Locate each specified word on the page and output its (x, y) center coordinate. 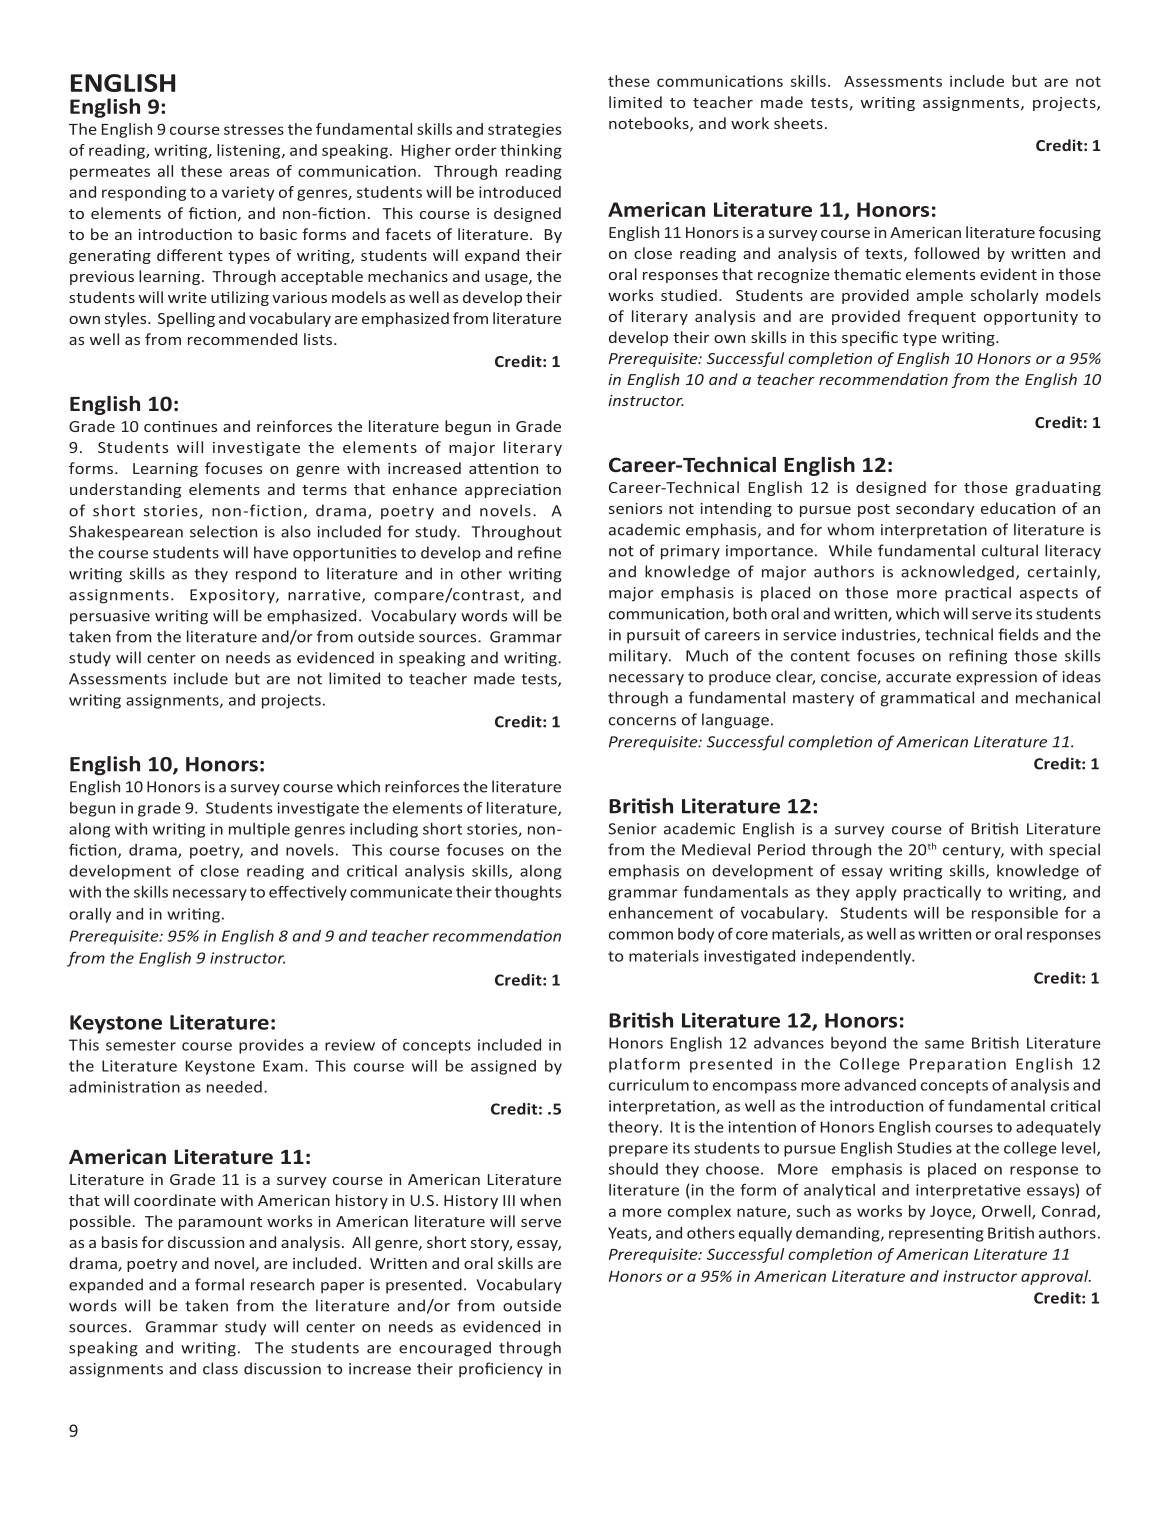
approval (1056, 1277)
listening (250, 151)
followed (946, 253)
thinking (531, 151)
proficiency (501, 1370)
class (220, 1368)
